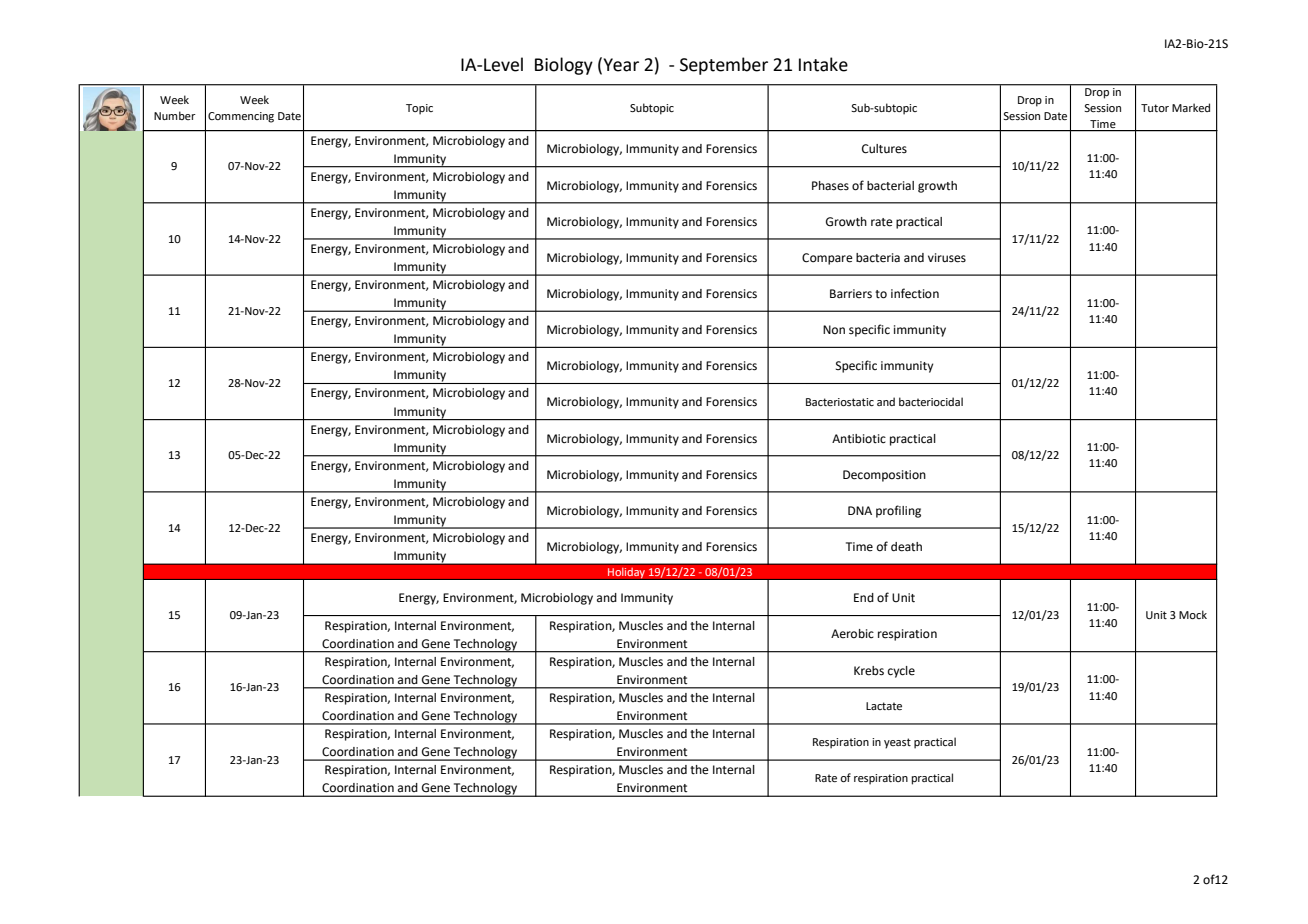  What do you see at coordinates (884, 706) in the image?
I see `Lactate` at bounding box center [884, 706].
